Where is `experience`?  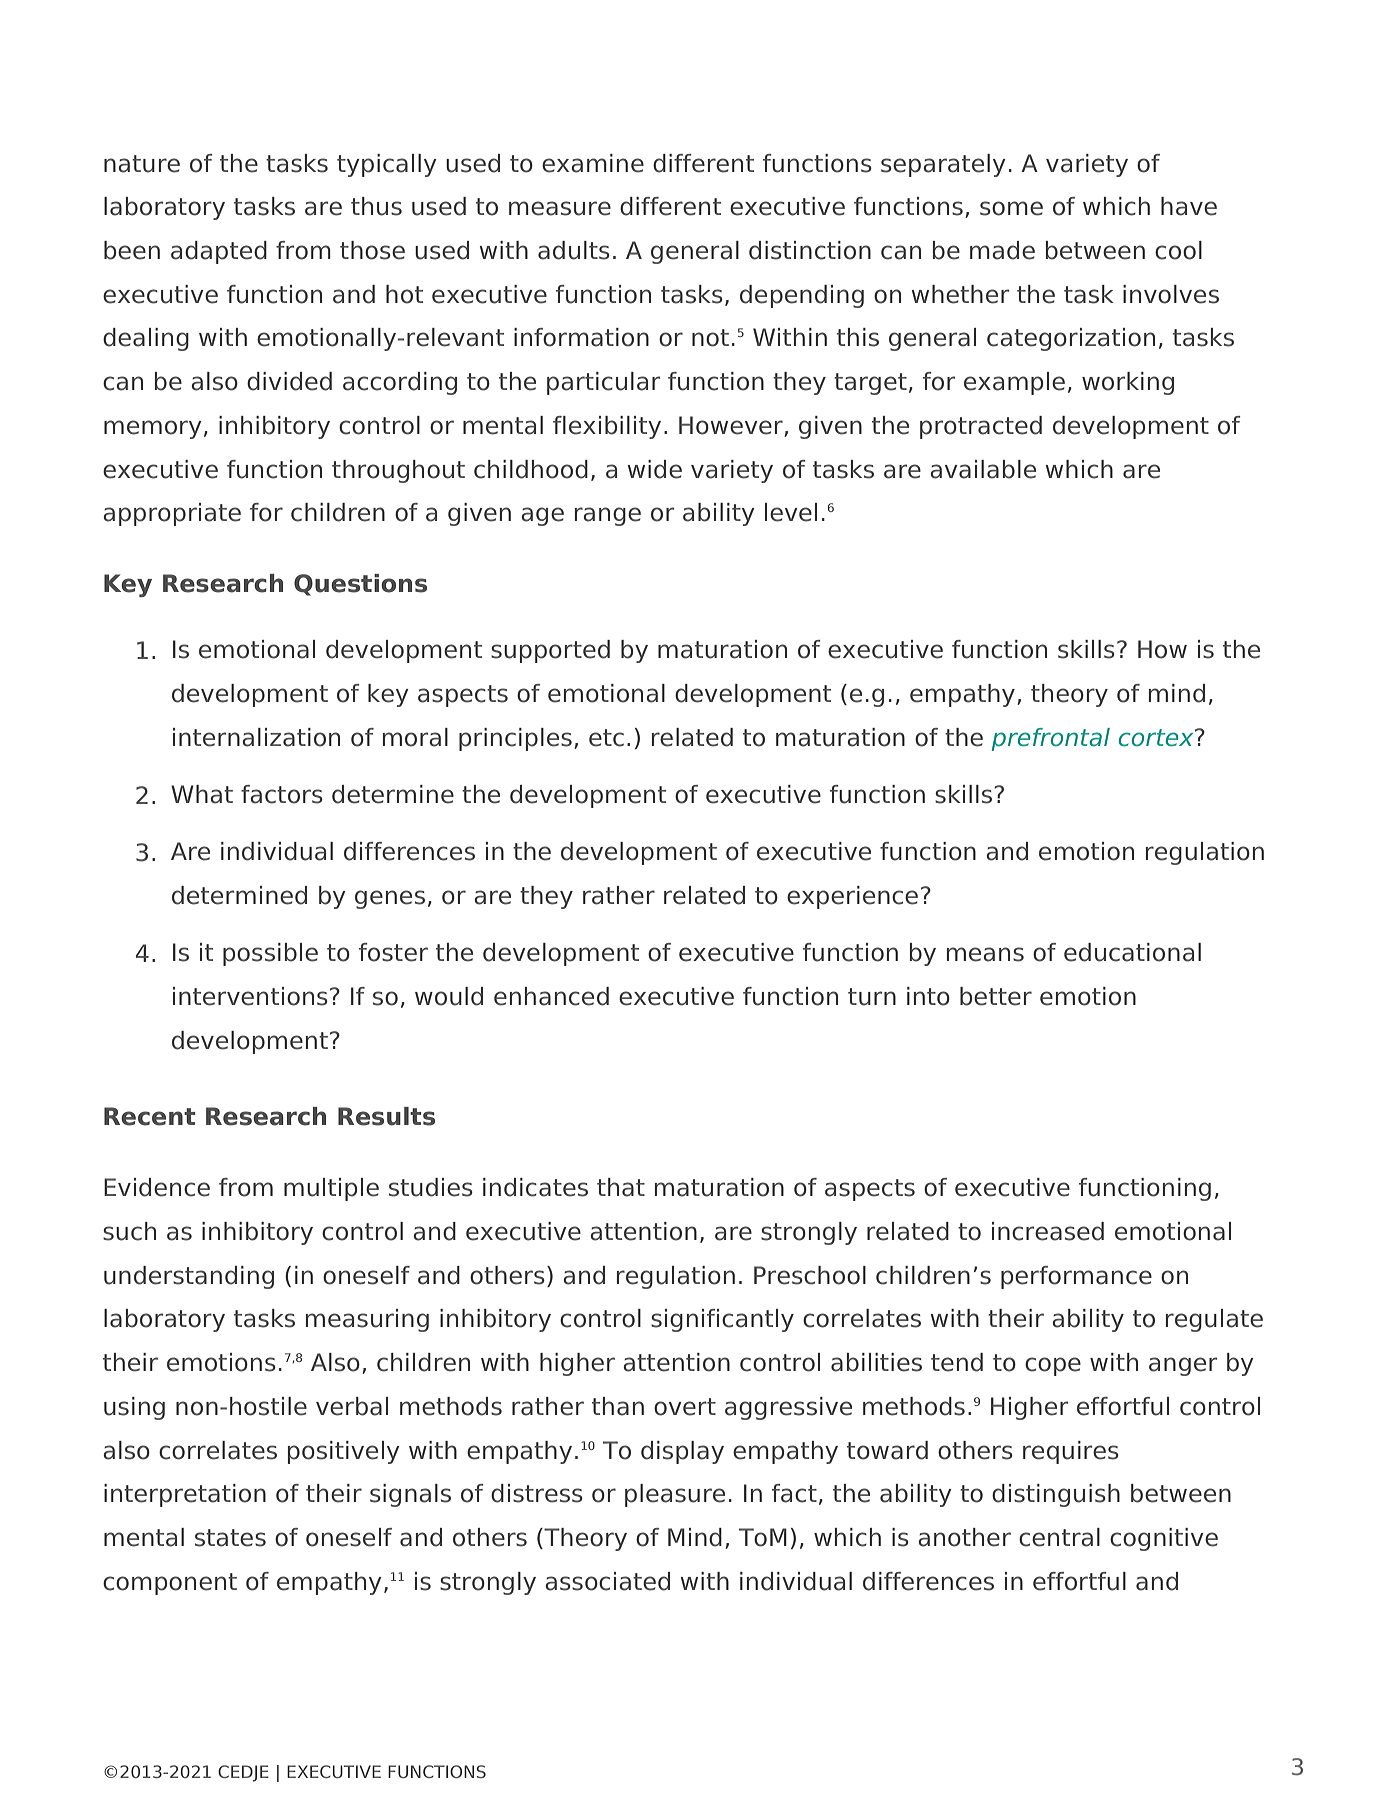
experience is located at coordinates (852, 897).
